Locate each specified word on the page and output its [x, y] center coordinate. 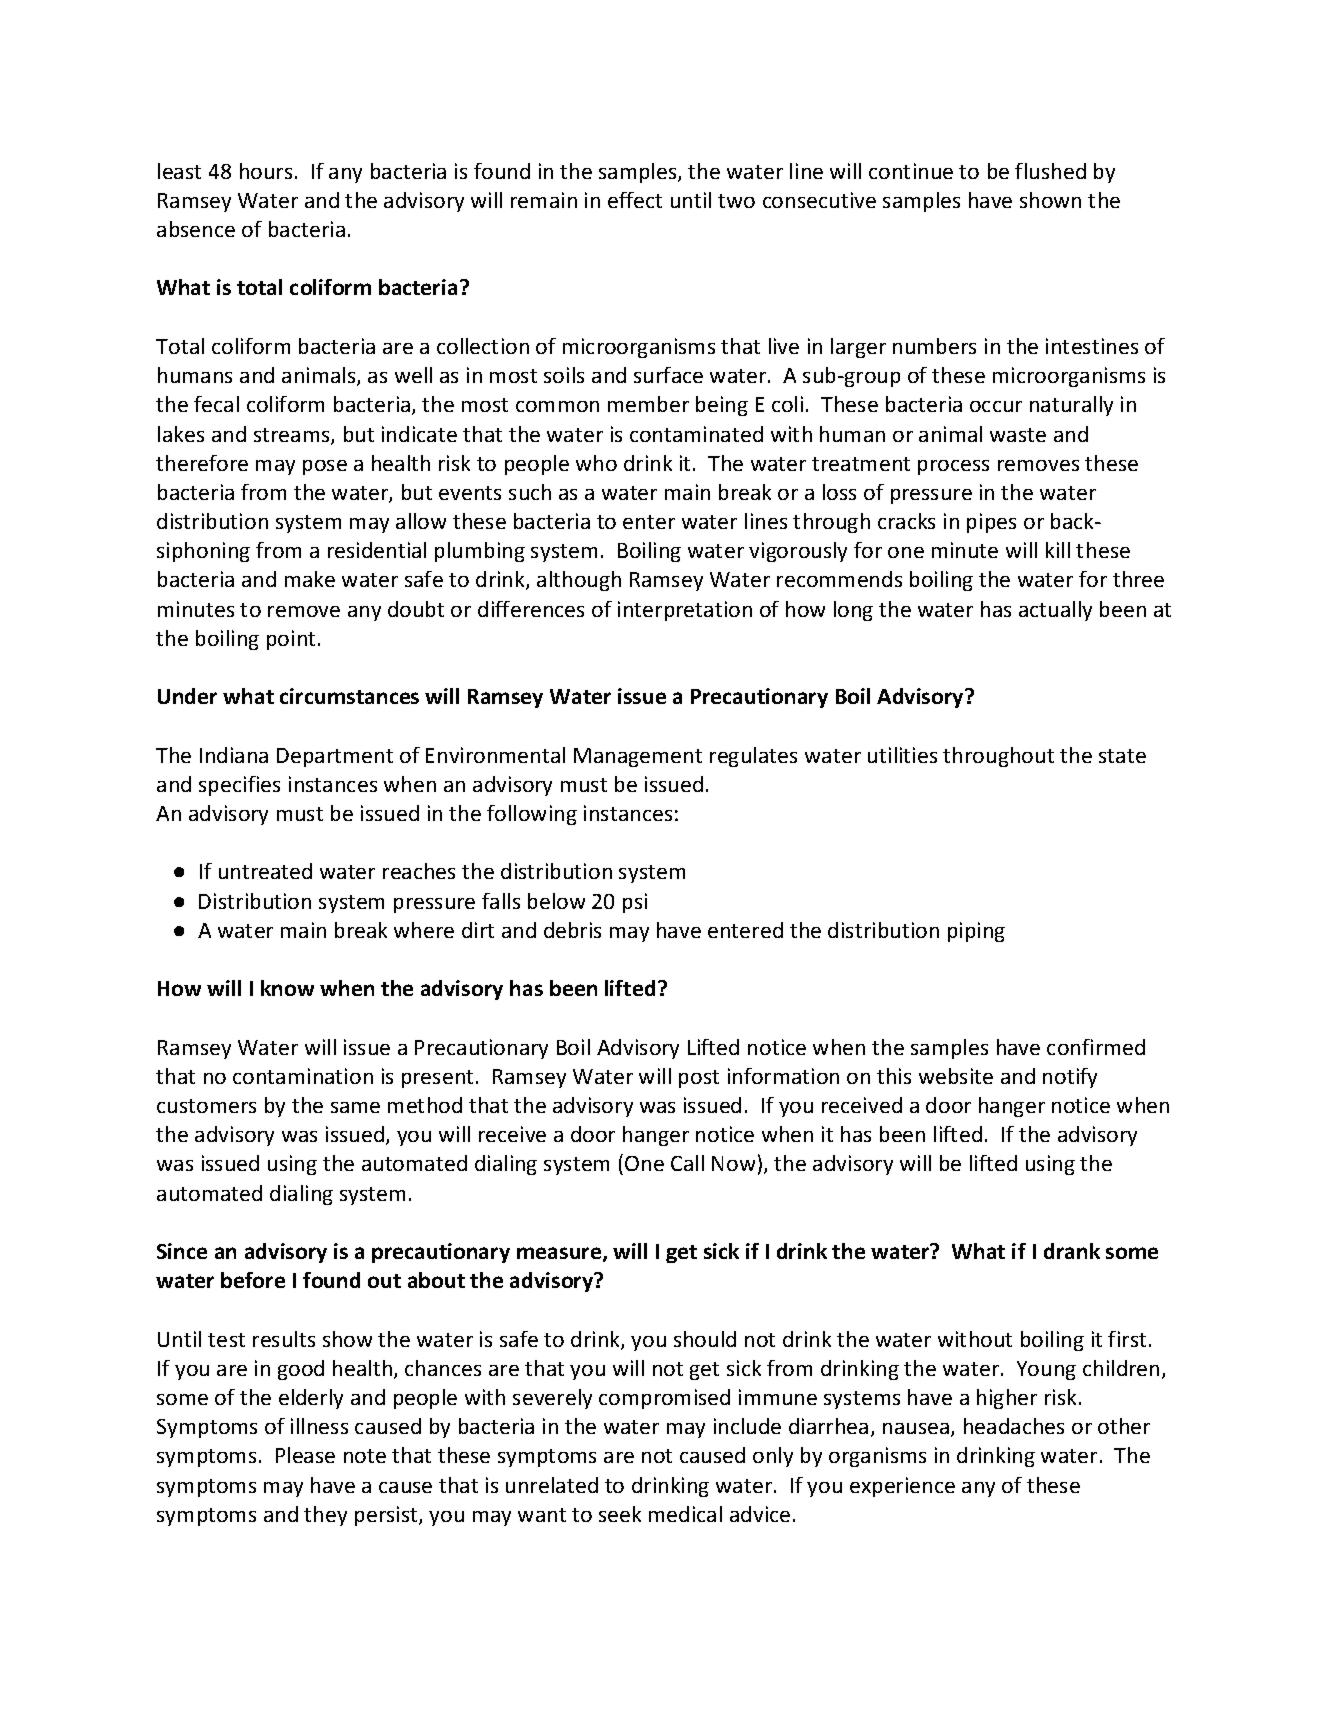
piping [976, 932]
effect [635, 200]
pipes [991, 523]
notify [1070, 1078]
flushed [1050, 171]
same [355, 1107]
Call [687, 1163]
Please [305, 1455]
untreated [265, 871]
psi [635, 903]
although [579, 581]
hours [266, 171]
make [310, 579]
